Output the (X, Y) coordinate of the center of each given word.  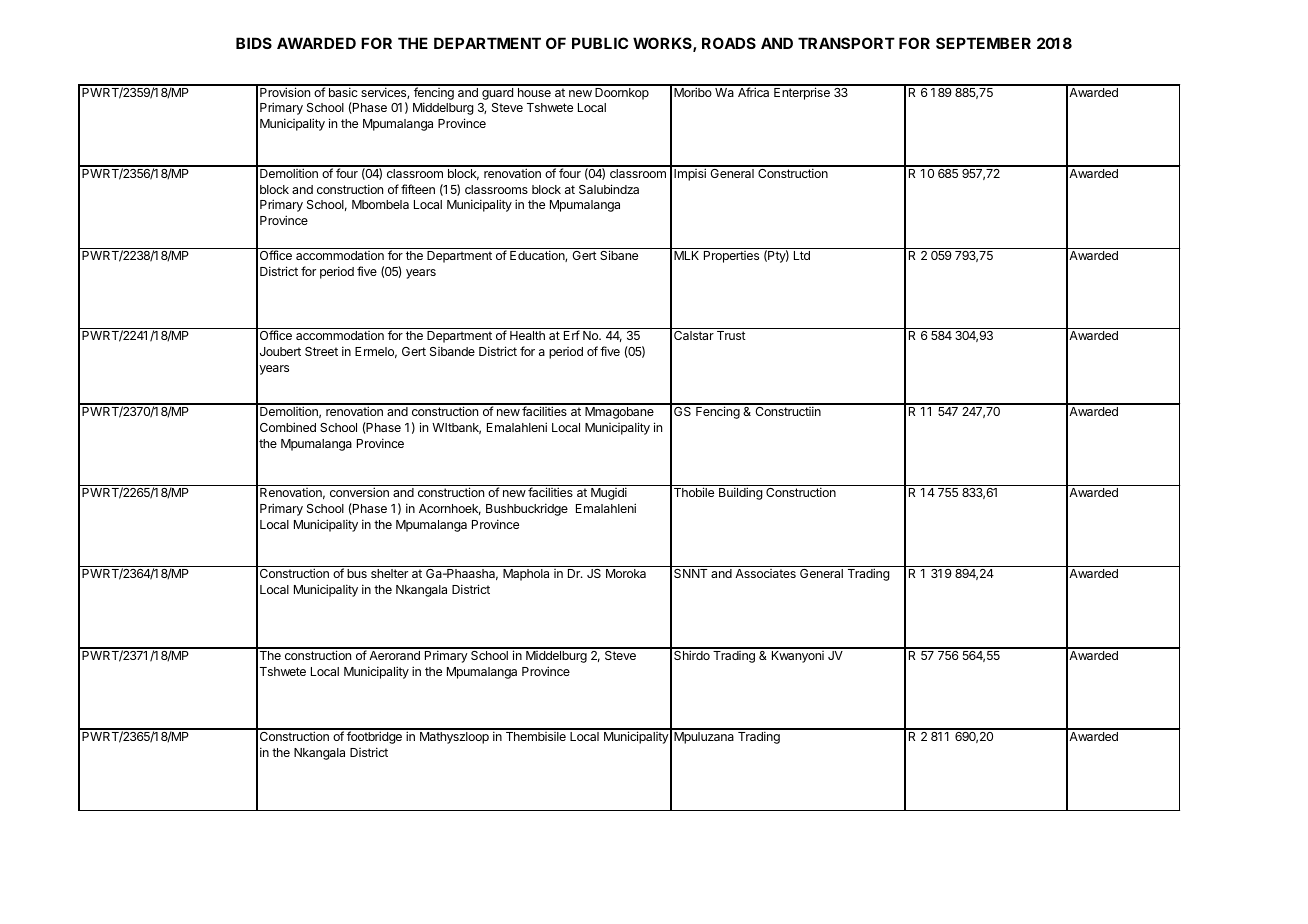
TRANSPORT (846, 43)
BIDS (254, 43)
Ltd (802, 255)
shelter (389, 573)
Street (321, 351)
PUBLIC (600, 43)
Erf (572, 335)
